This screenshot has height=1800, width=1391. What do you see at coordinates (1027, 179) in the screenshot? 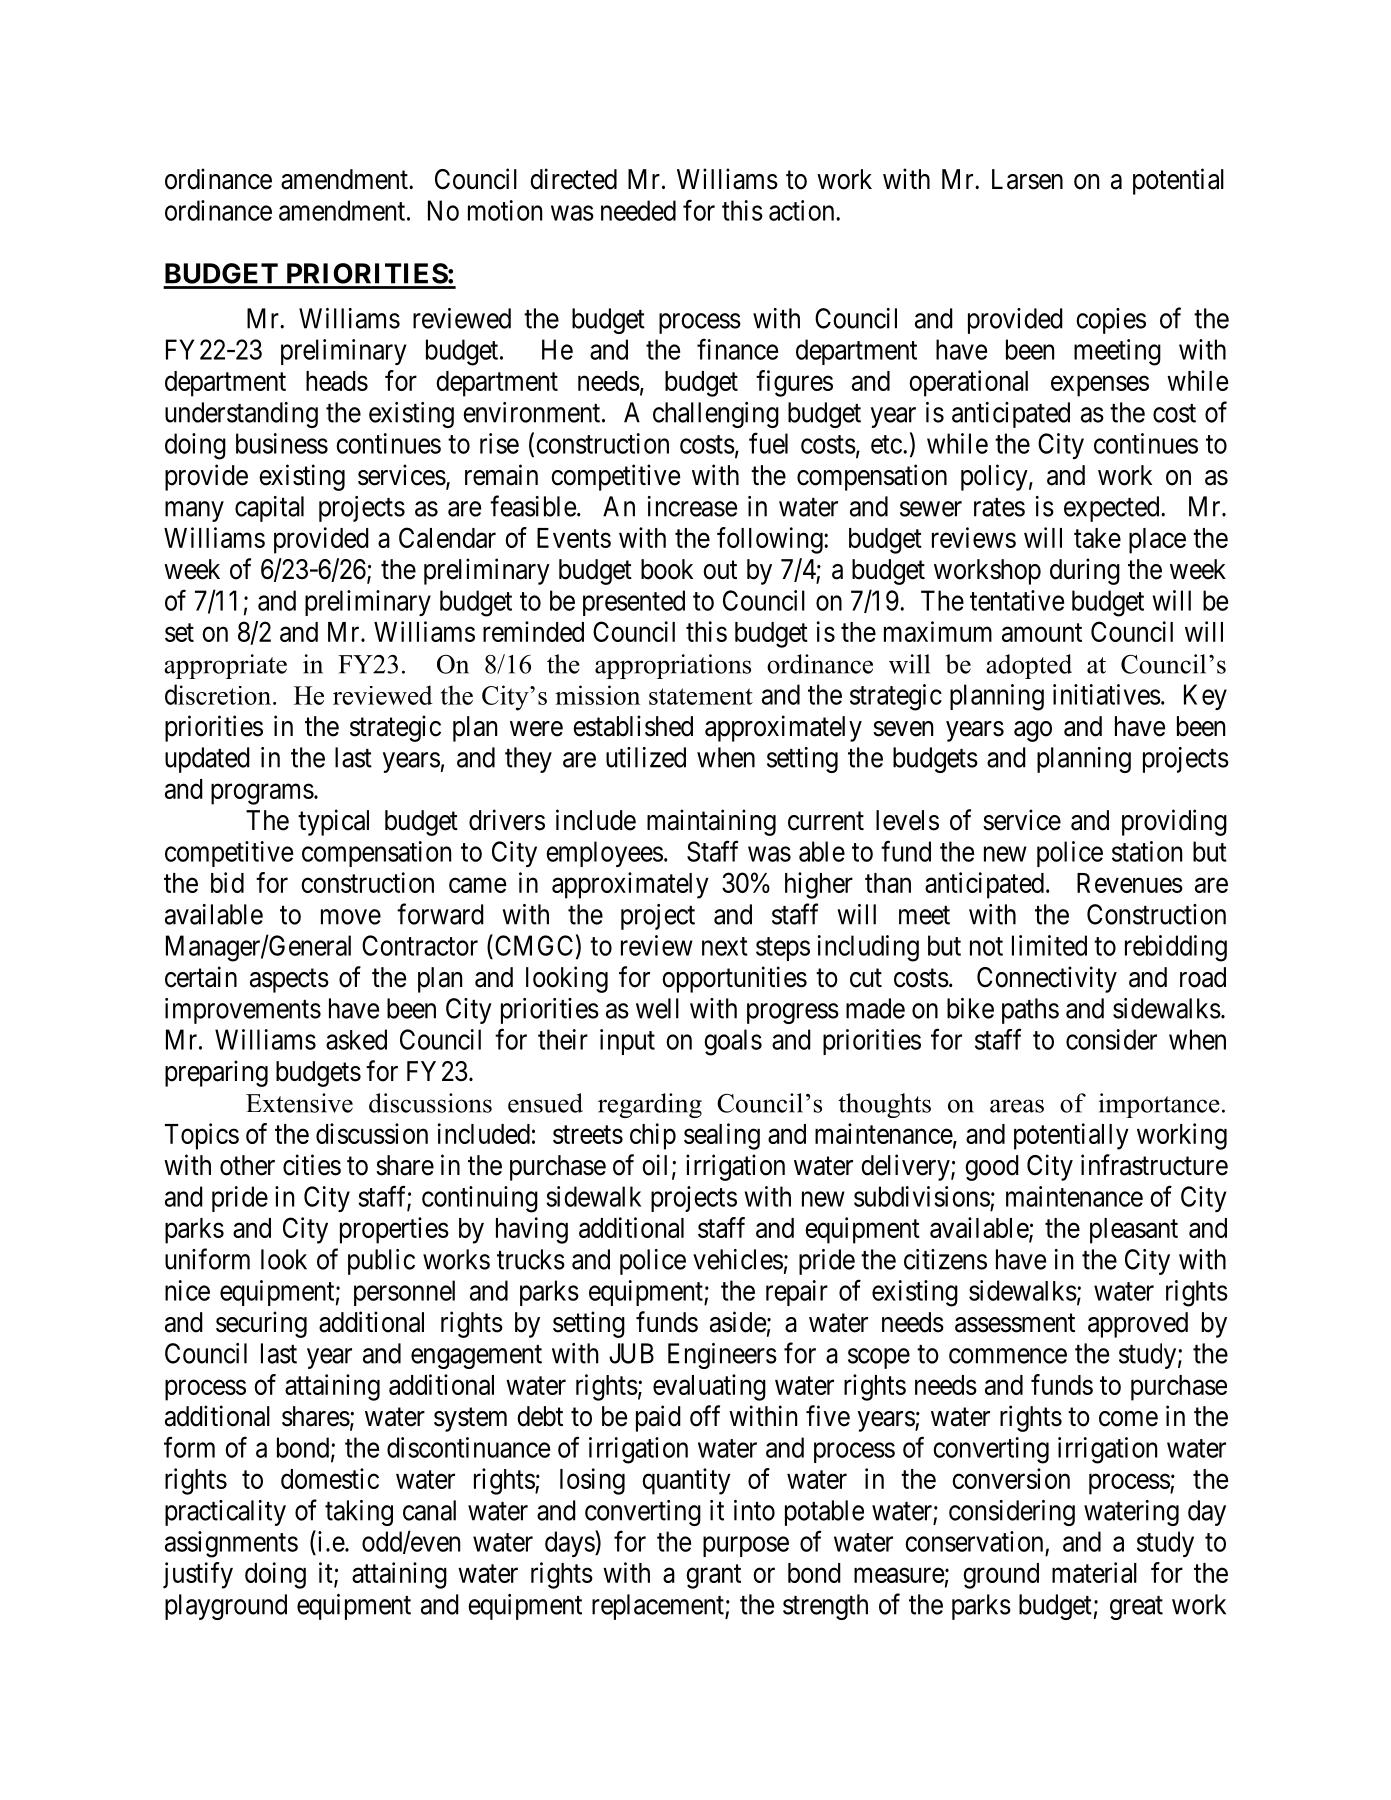
I see `Larsen` at bounding box center [1027, 179].
